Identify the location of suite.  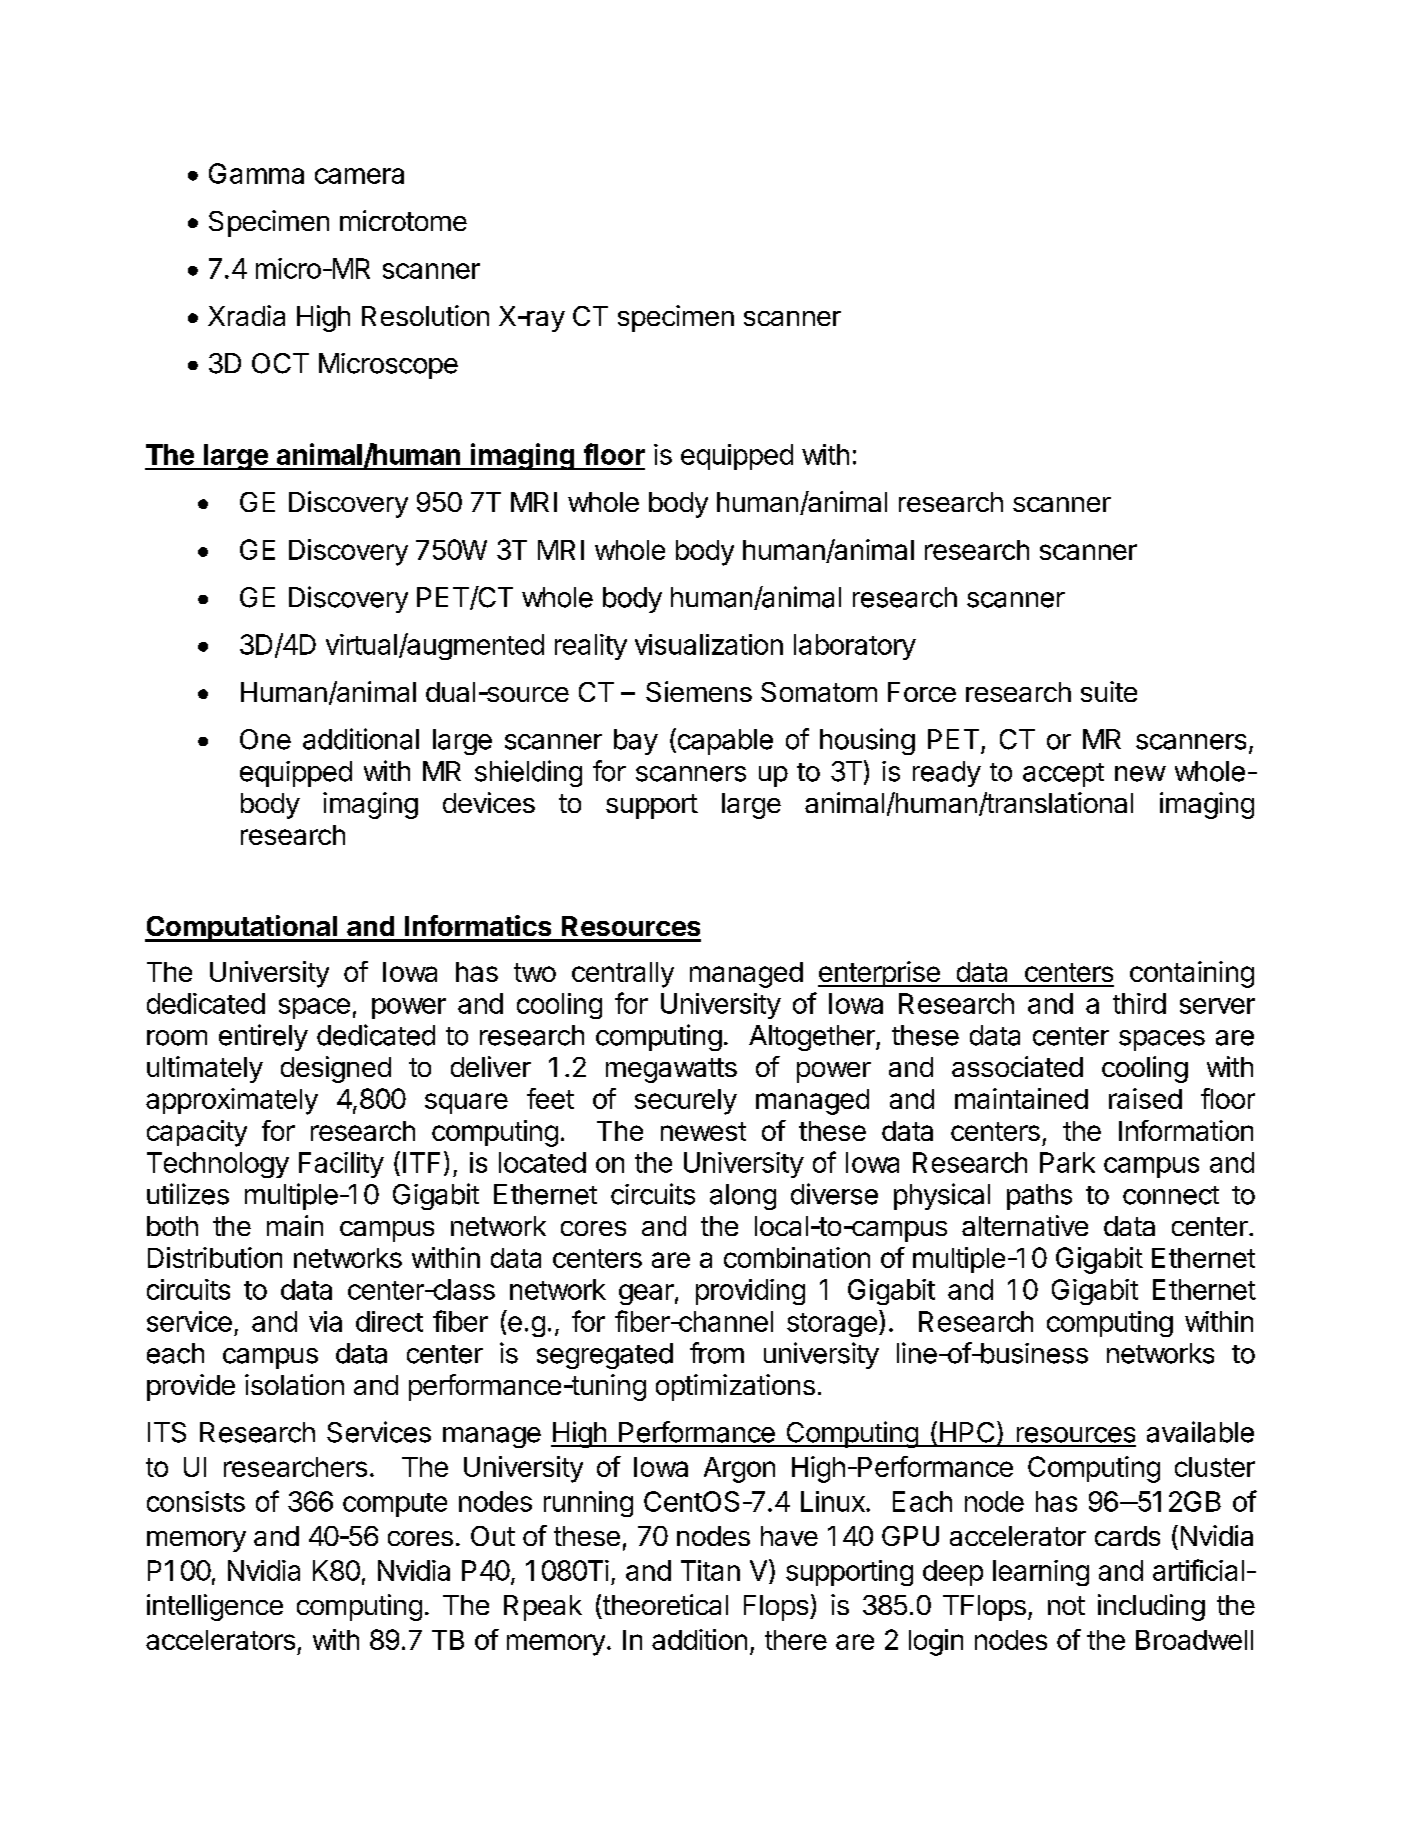
(1109, 691).
